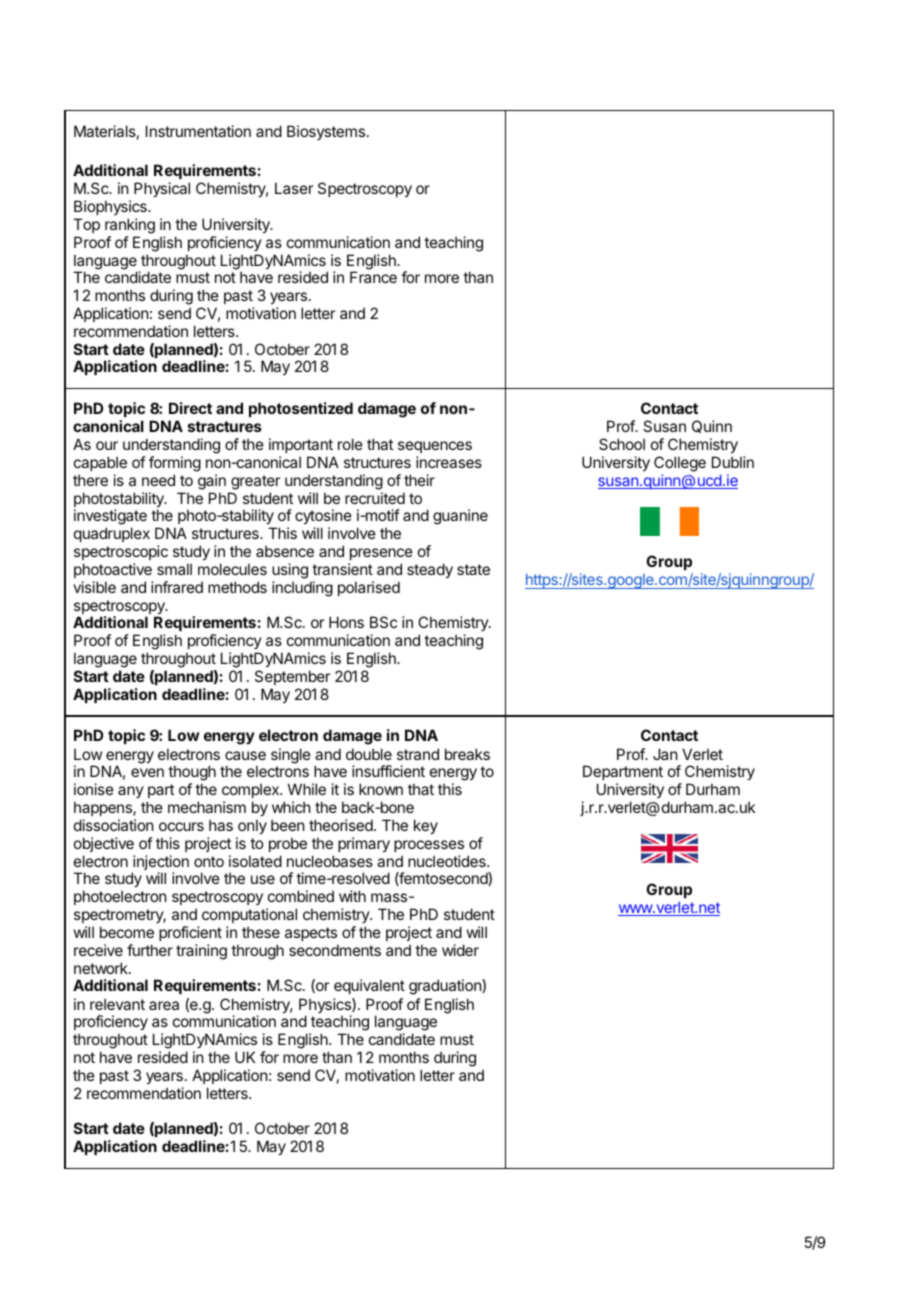 The image size is (924, 1308). Describe the element at coordinates (326, 132) in the screenshot. I see `Biosystems` at that location.
